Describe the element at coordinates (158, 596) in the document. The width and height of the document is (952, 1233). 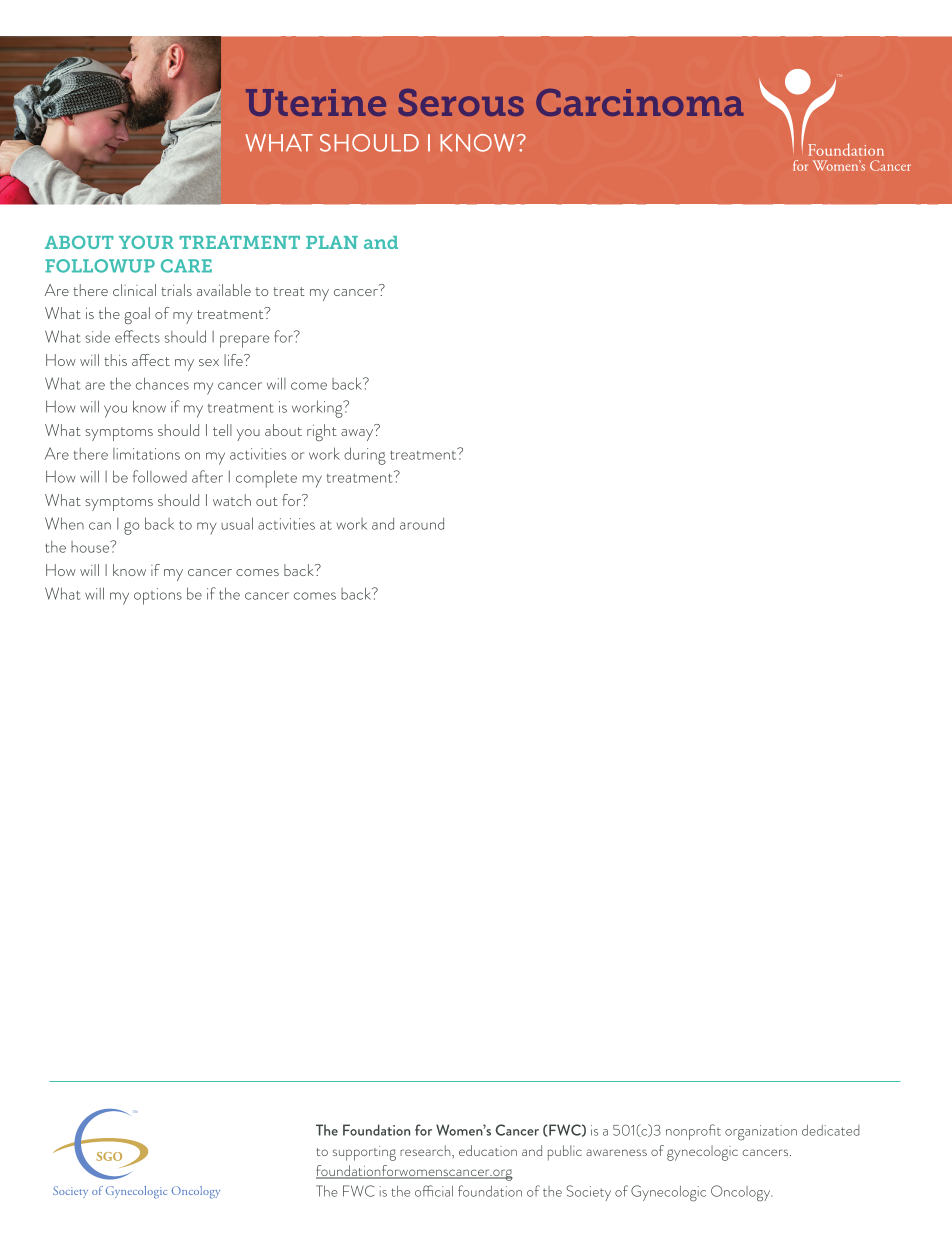
I see `options` at that location.
